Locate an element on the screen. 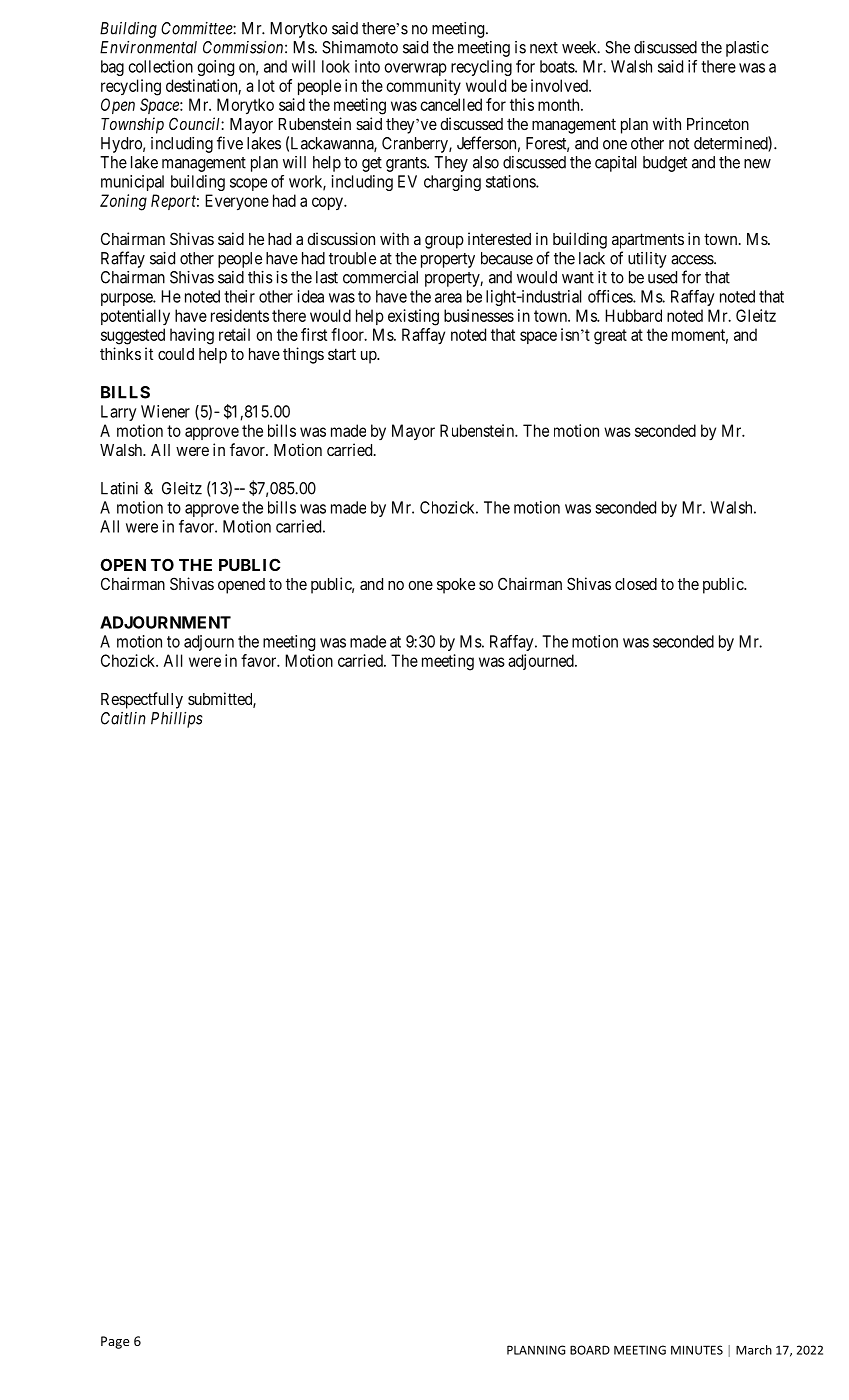 Image resolution: width=849 pixels, height=1400 pixels. community is located at coordinates (423, 87).
